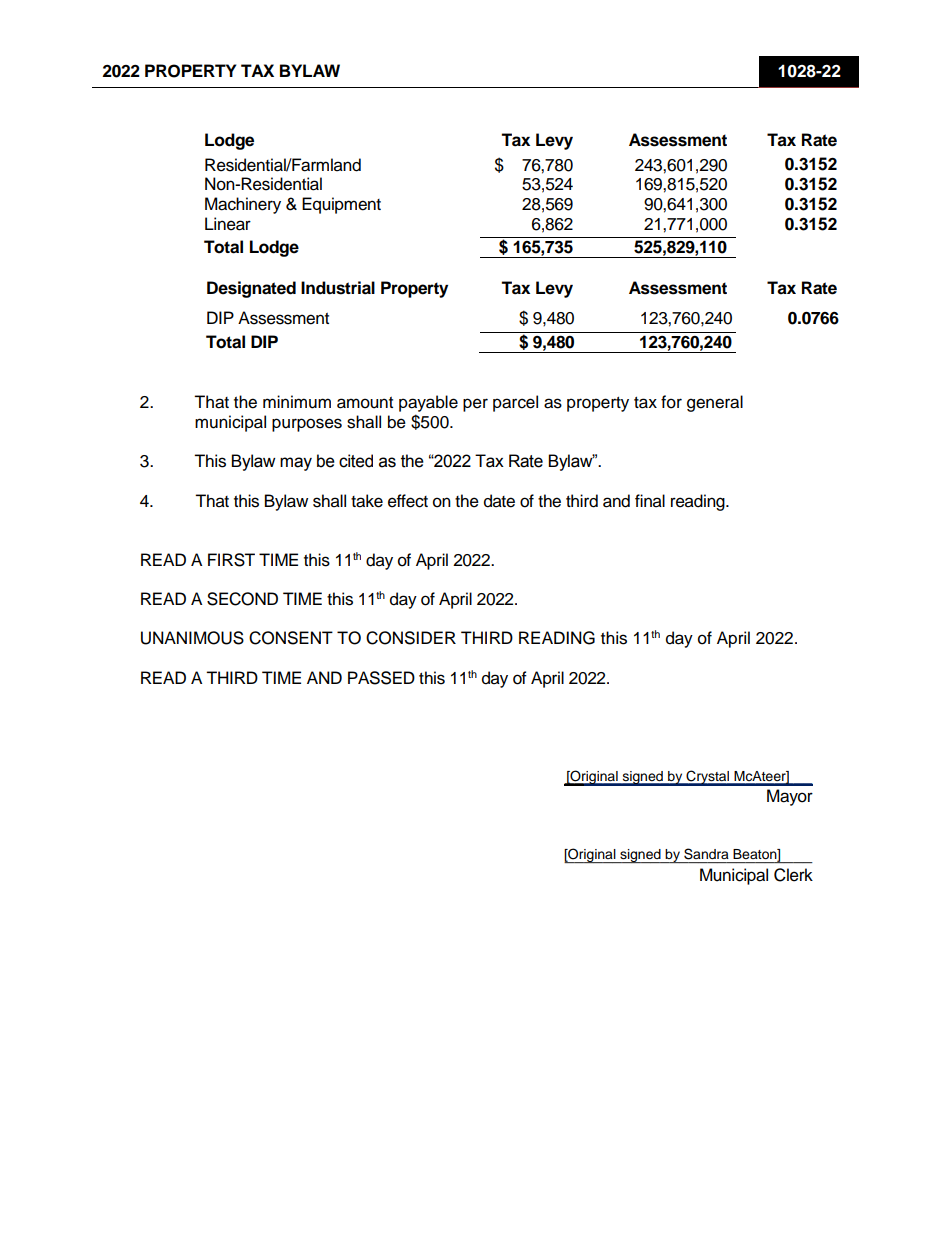 This screenshot has width=952, height=1233. Describe the element at coordinates (228, 224) in the screenshot. I see `Linear` at that location.
